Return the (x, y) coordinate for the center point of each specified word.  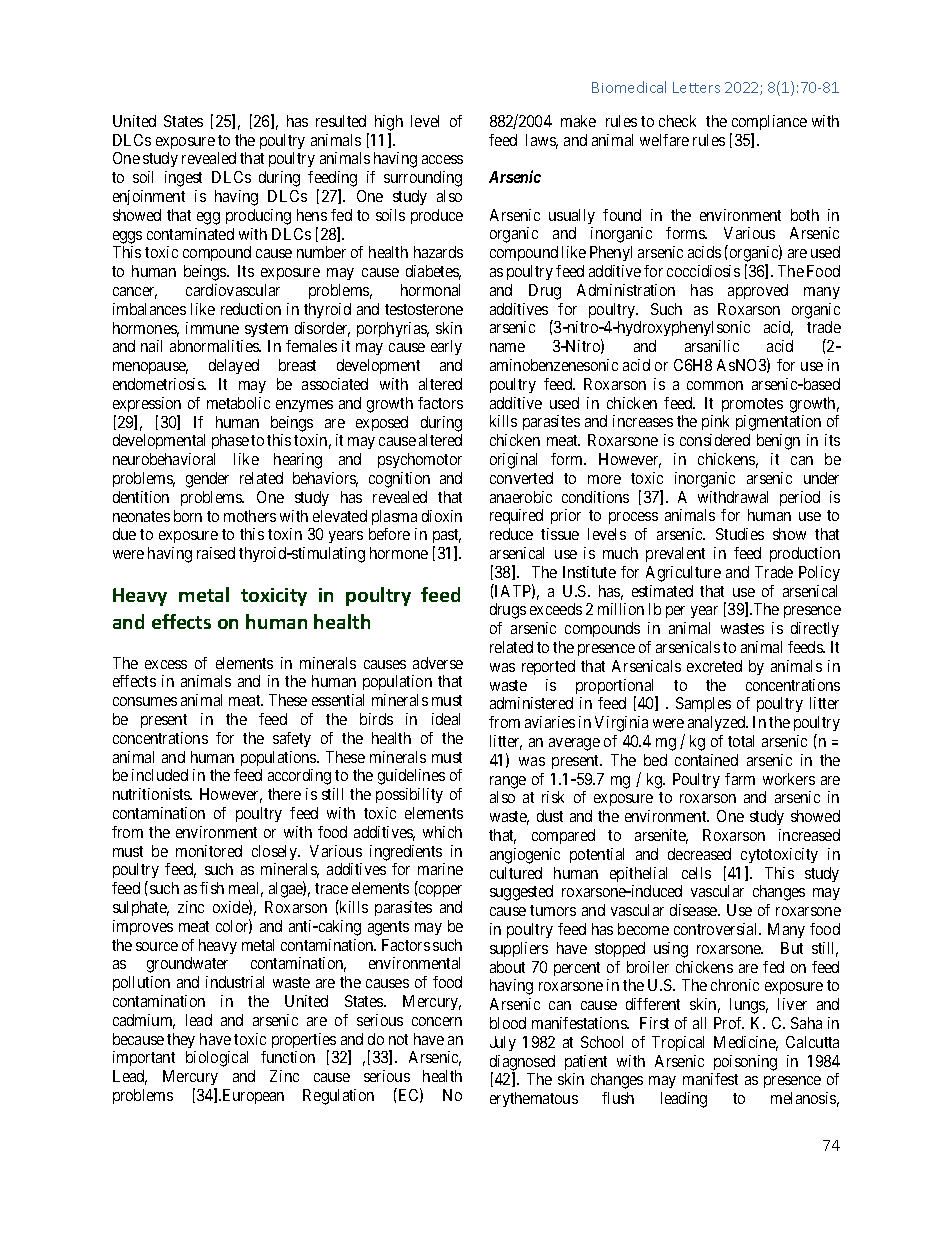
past (447, 538)
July (503, 1043)
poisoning (745, 1063)
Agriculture (683, 574)
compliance (769, 122)
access (442, 159)
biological (217, 1059)
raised (216, 553)
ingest (183, 179)
